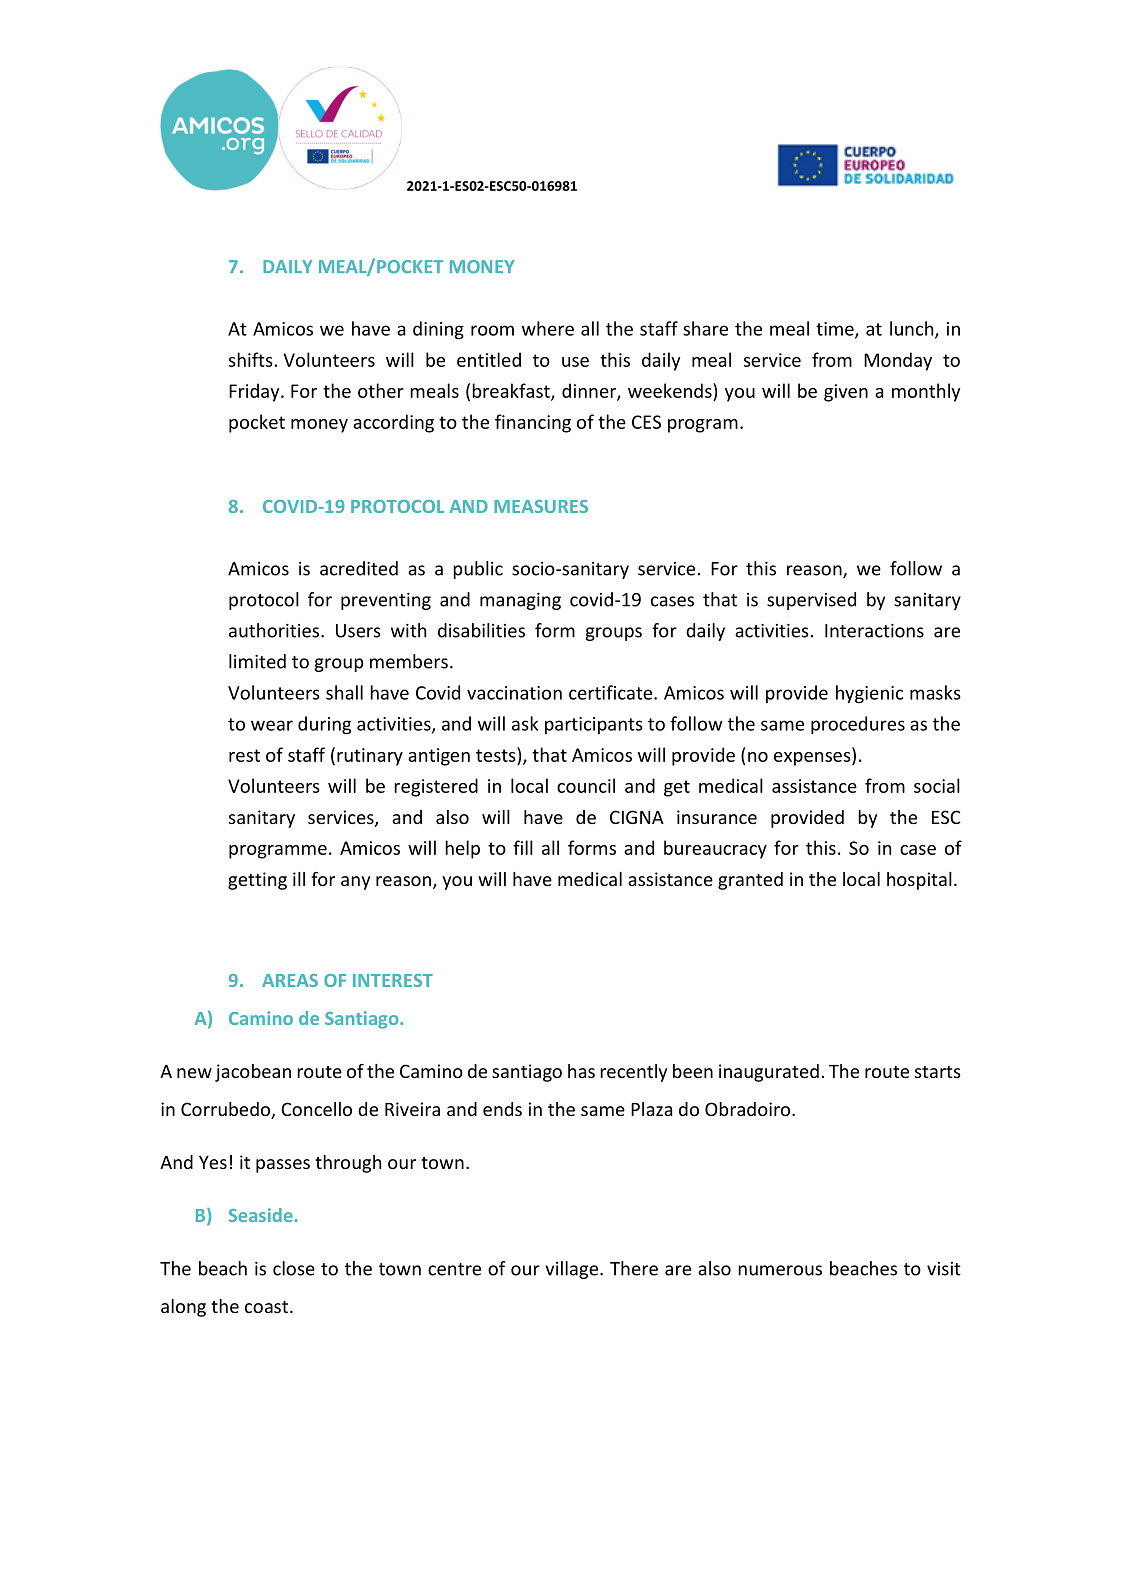  I want to click on getting, so click(257, 881).
